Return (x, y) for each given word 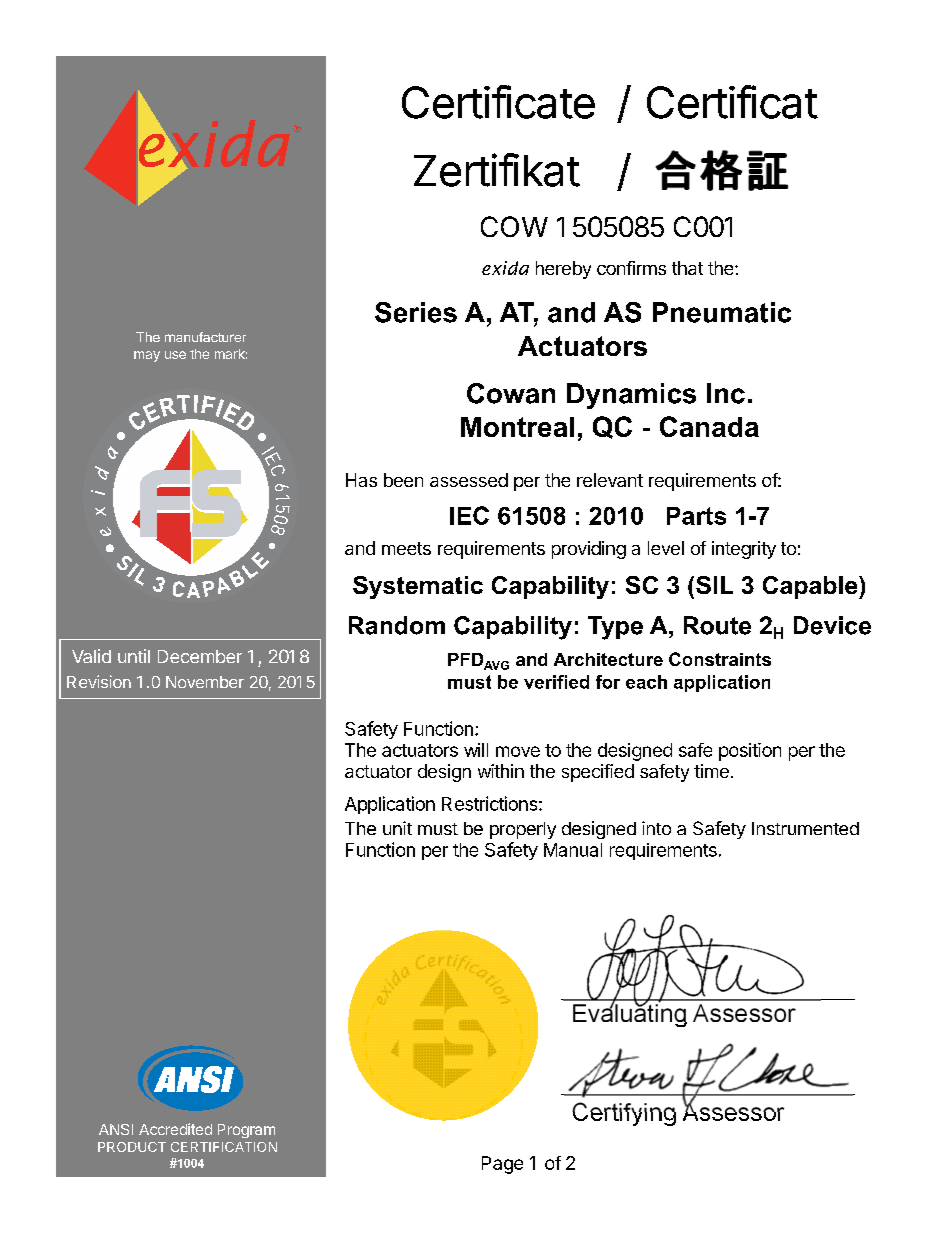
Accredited (175, 1129)
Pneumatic (722, 312)
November (205, 682)
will (476, 750)
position (750, 752)
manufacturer (205, 337)
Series (416, 312)
